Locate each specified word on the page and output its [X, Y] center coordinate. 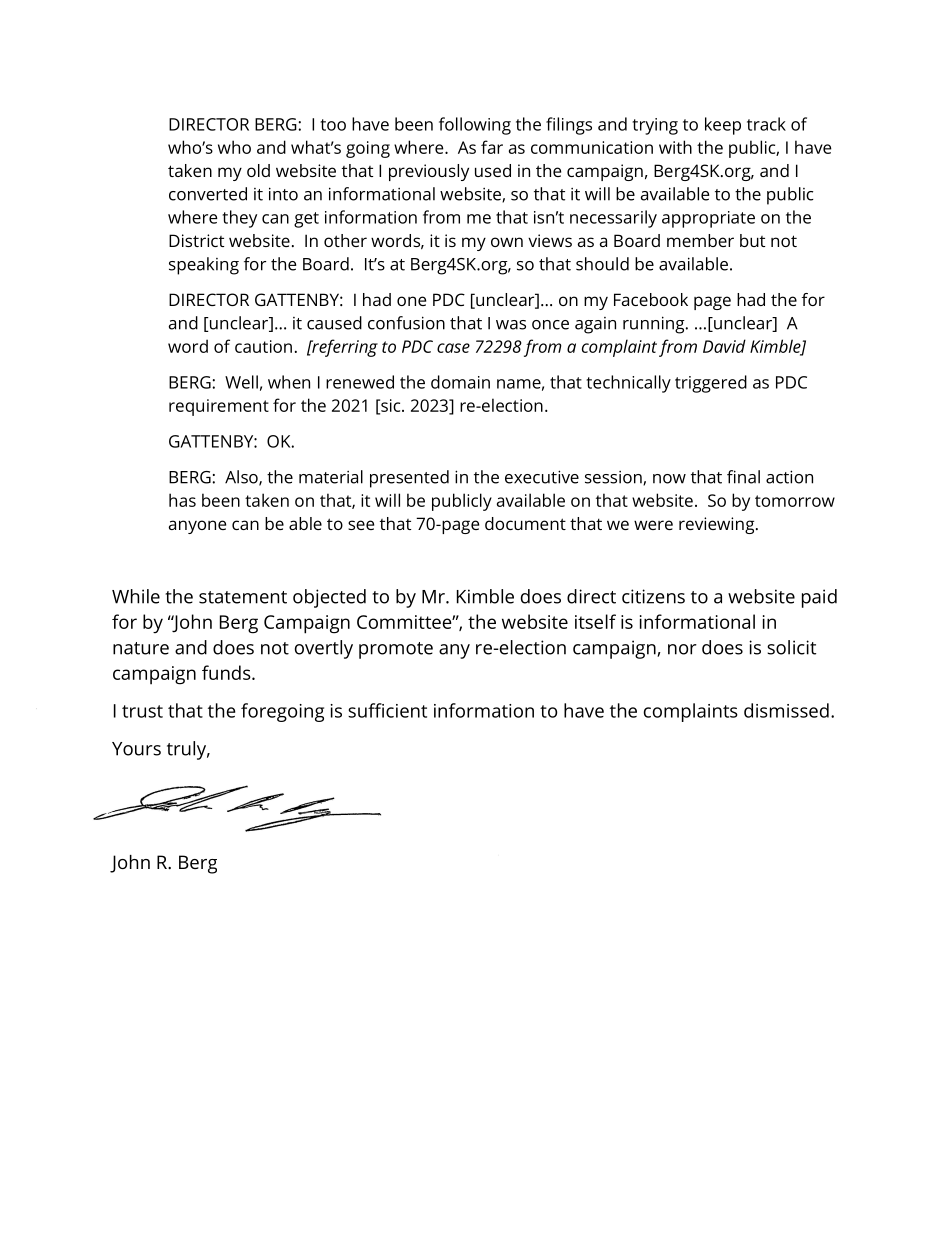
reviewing [718, 525]
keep [723, 126]
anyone [197, 527]
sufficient [387, 710]
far [492, 147]
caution [263, 346]
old [258, 170]
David [724, 346]
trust [142, 711]
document [525, 523]
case [453, 348]
